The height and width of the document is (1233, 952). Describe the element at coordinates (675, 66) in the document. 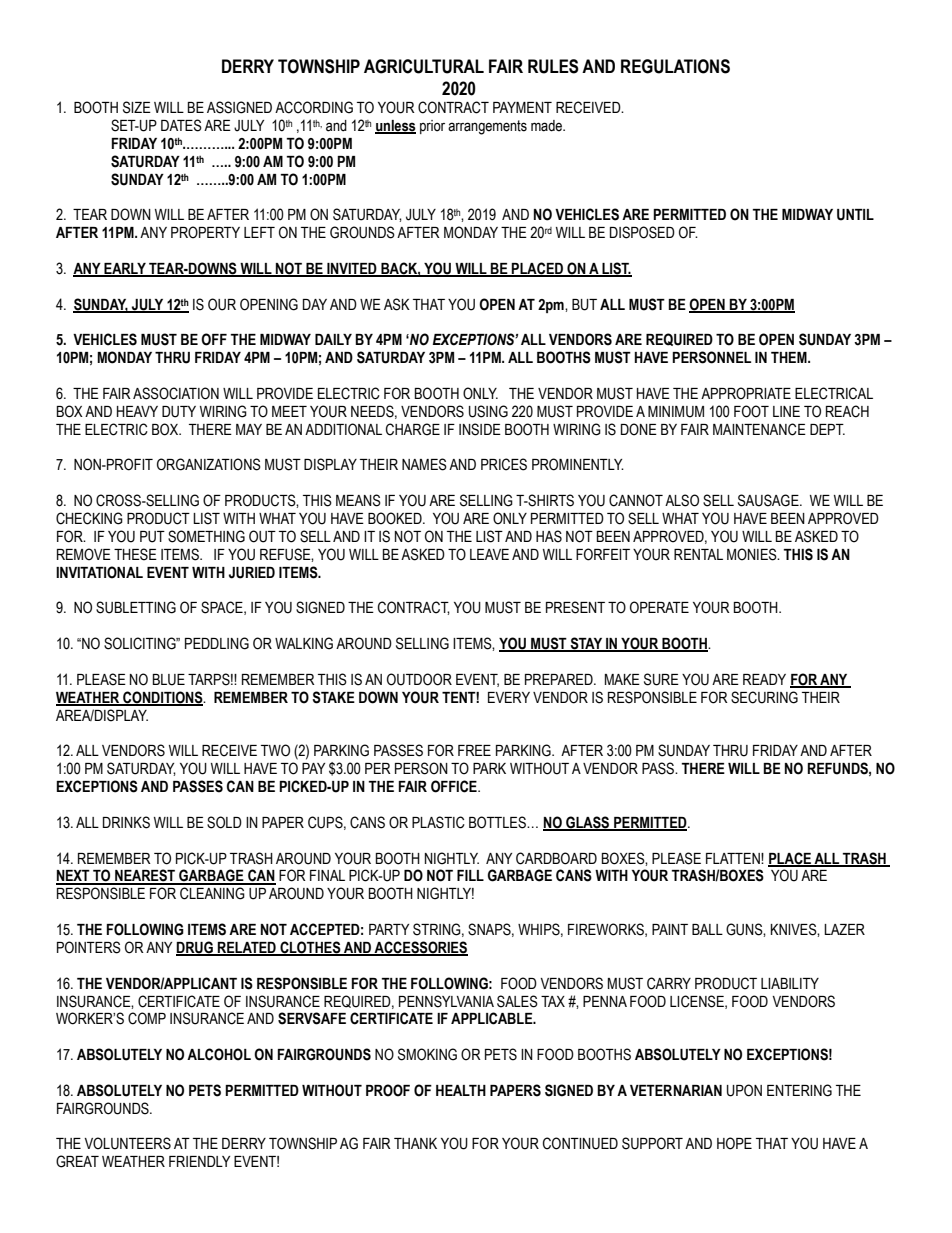

I see `REGULATIONS` at that location.
